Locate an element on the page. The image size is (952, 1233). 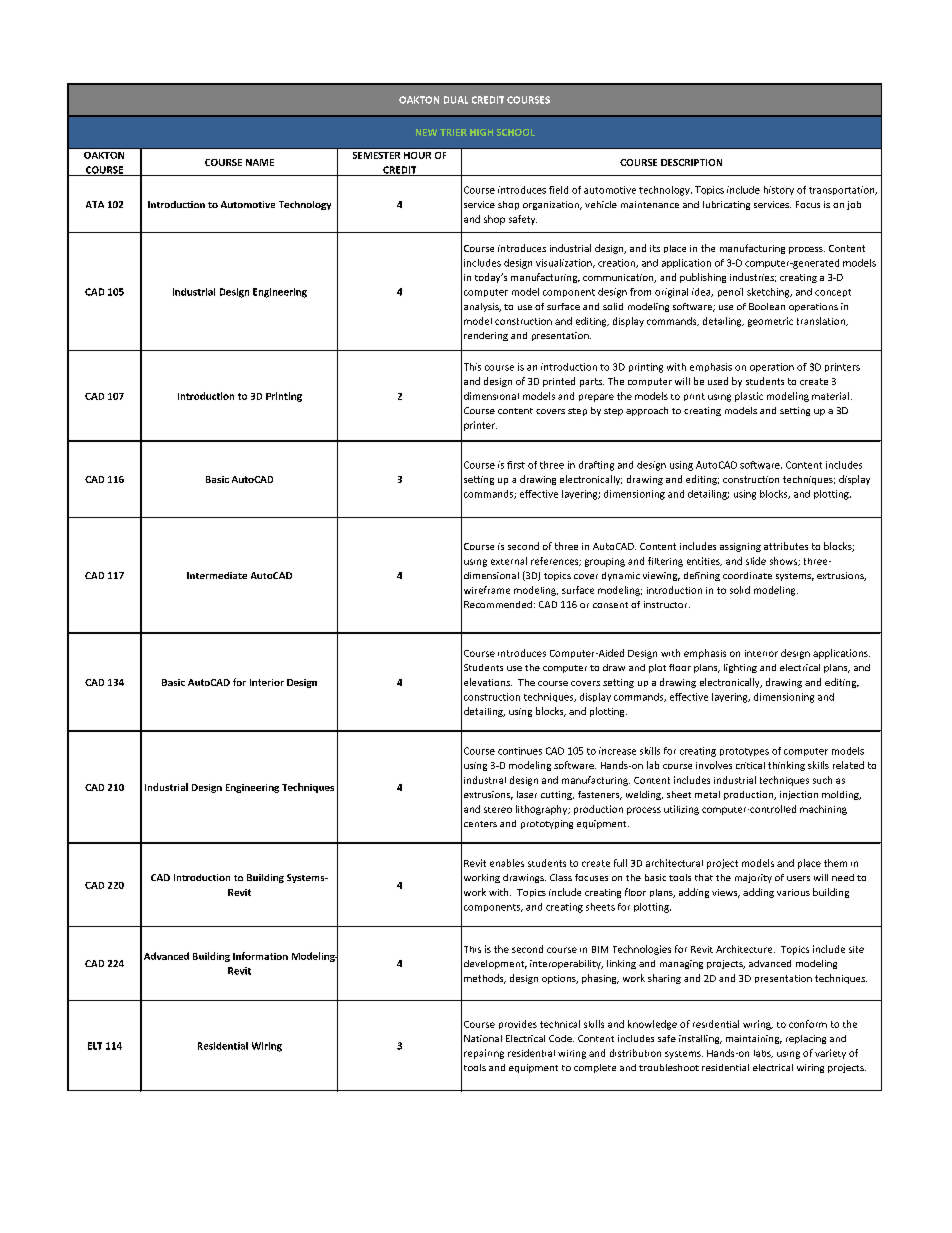
DESCRIPTION is located at coordinates (691, 162).
